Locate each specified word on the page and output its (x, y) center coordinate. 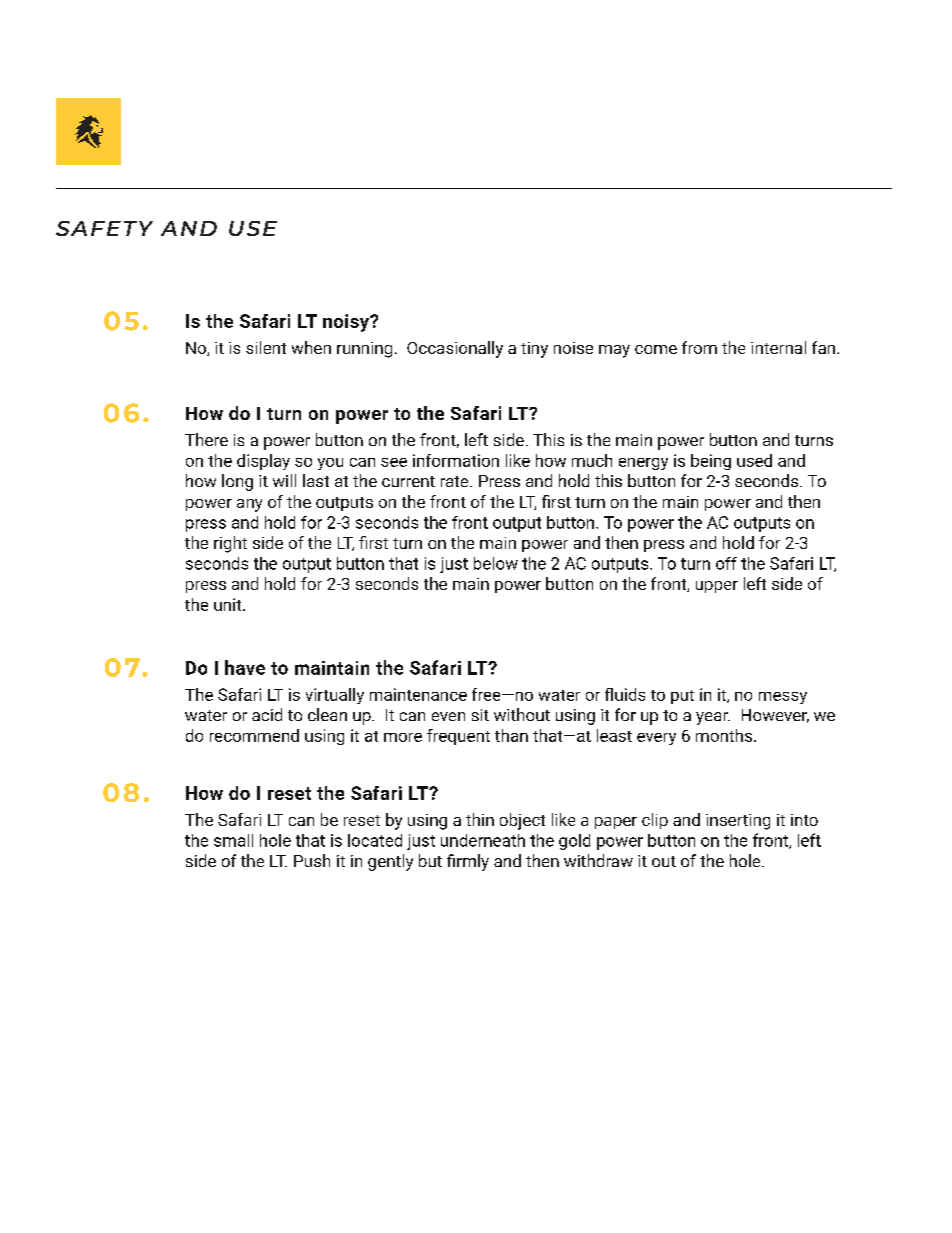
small (233, 840)
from (699, 347)
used (754, 460)
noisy (347, 323)
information (456, 460)
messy (783, 698)
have (245, 667)
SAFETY (104, 228)
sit (480, 715)
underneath (483, 840)
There (206, 439)
